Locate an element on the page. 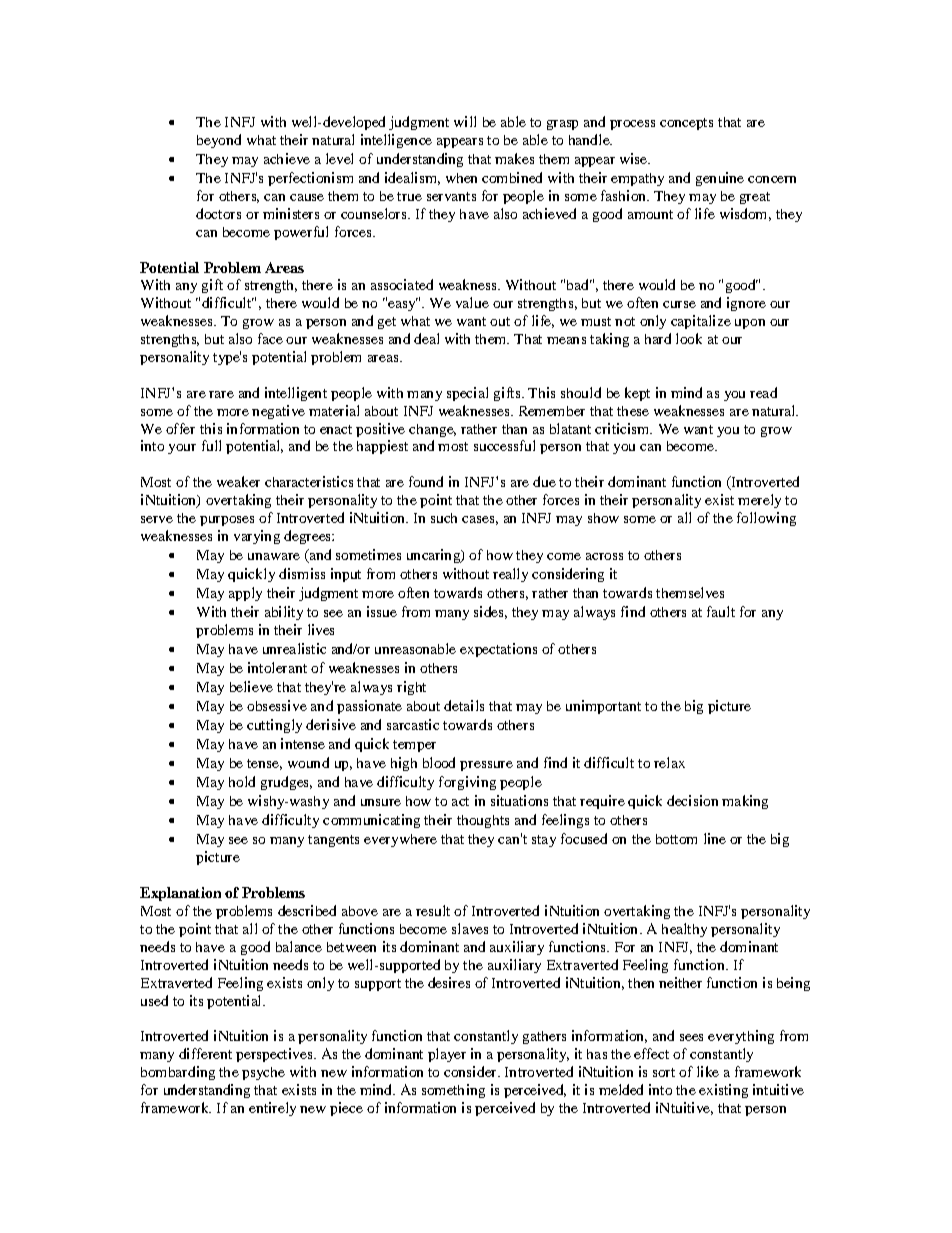 The width and height of the document is (952, 1233). when is located at coordinates (461, 178).
